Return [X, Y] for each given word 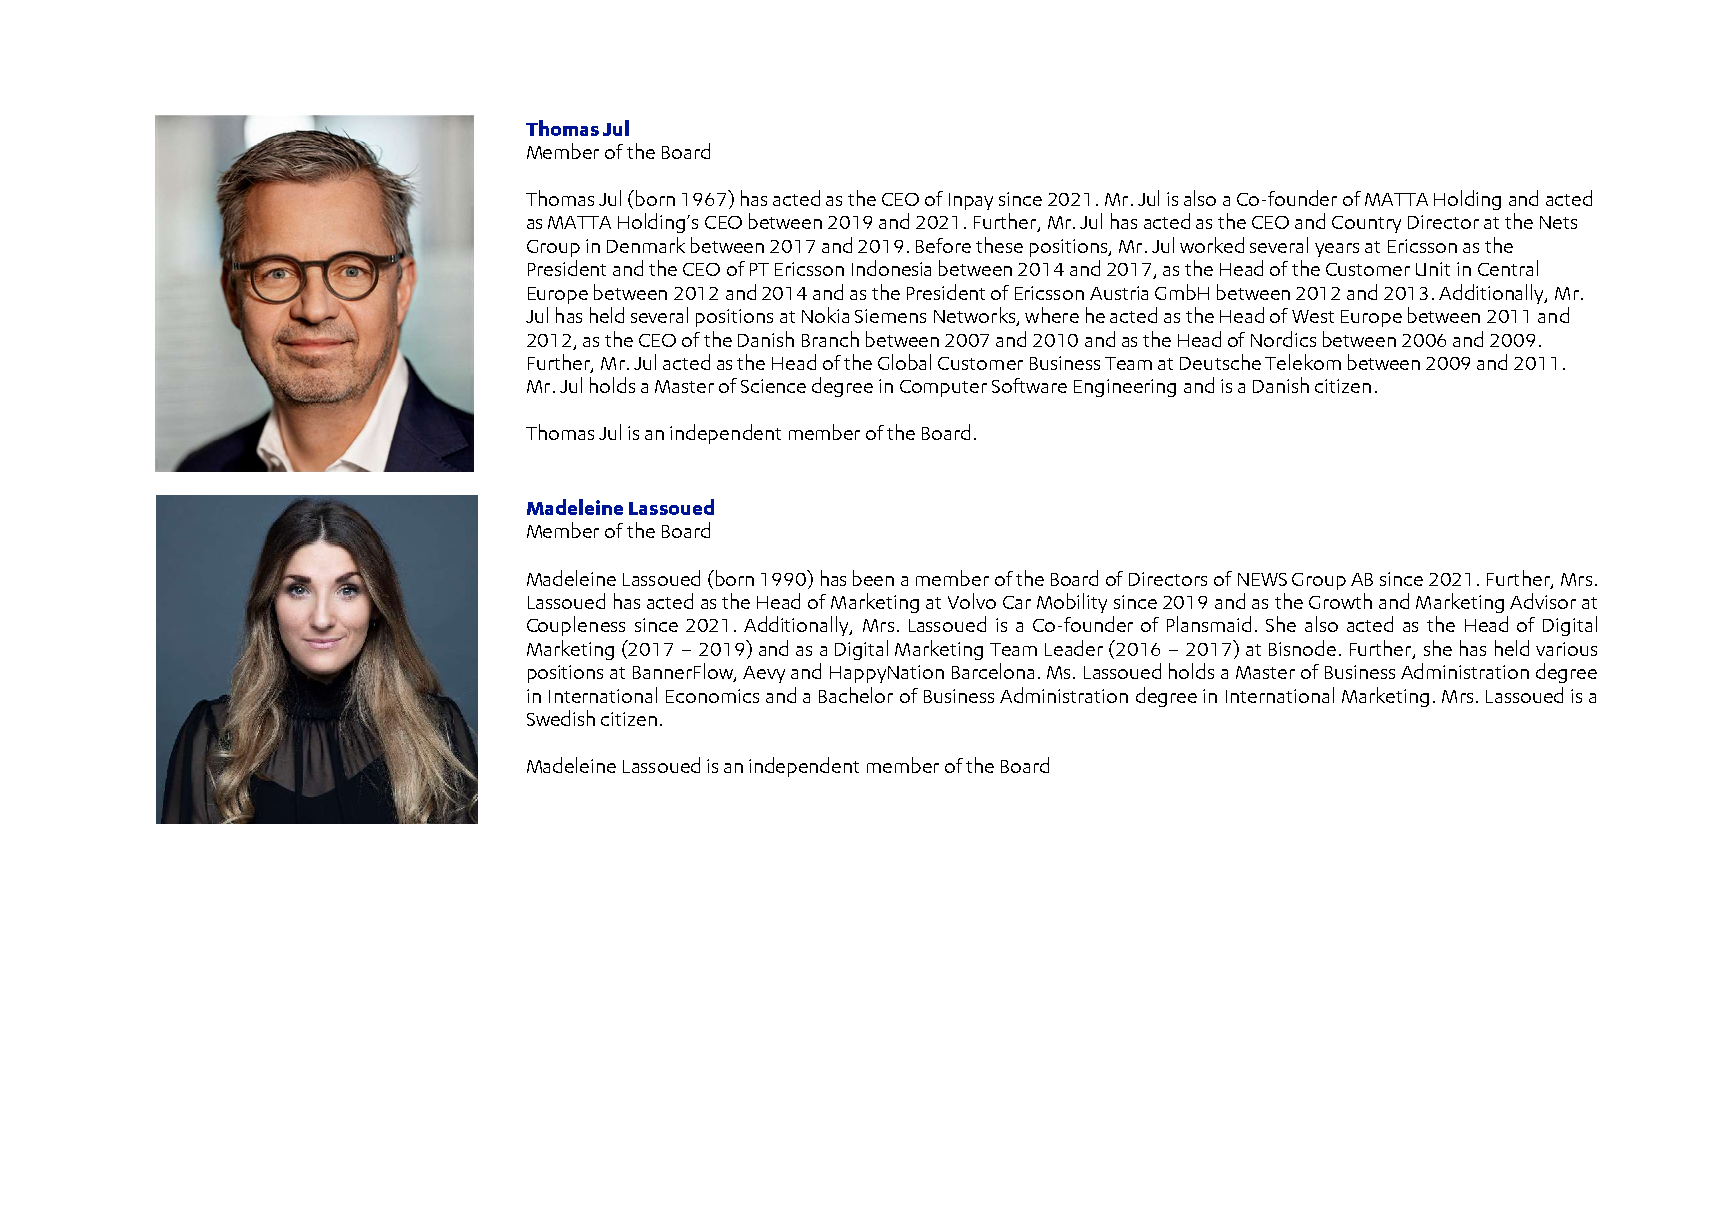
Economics [712, 696]
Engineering [1125, 388]
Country [1366, 224]
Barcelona [993, 671]
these [999, 245]
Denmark [646, 245]
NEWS [1262, 579]
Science [773, 386]
